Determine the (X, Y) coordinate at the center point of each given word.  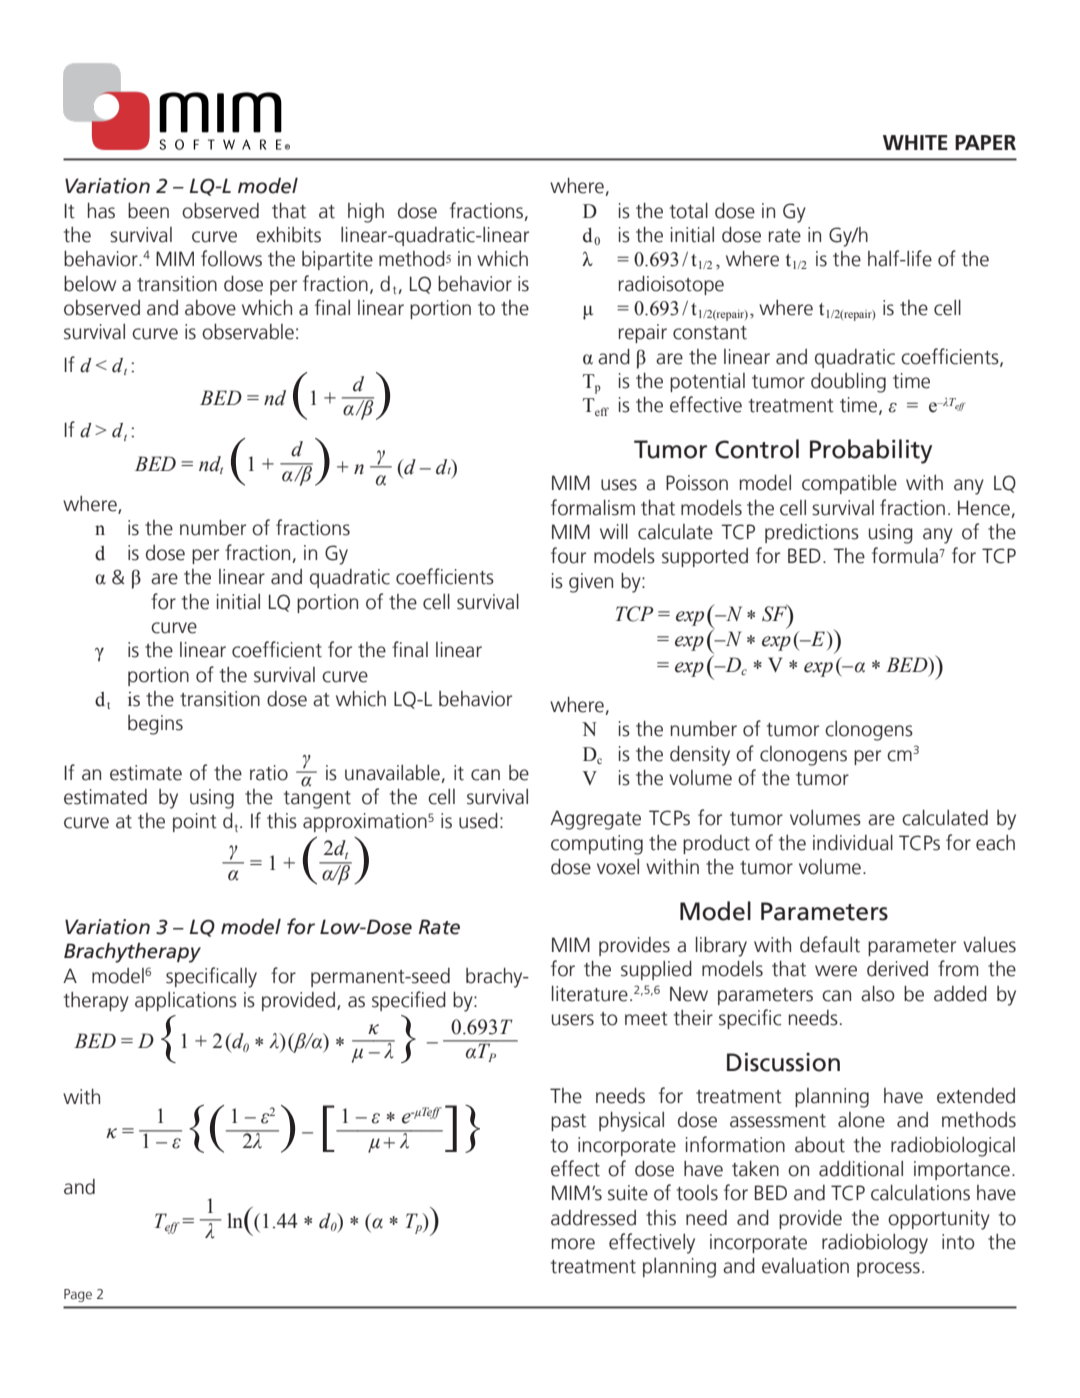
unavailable (392, 773)
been (148, 210)
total (689, 210)
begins (155, 725)
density (700, 756)
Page (78, 1295)
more (573, 1244)
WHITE (915, 142)
